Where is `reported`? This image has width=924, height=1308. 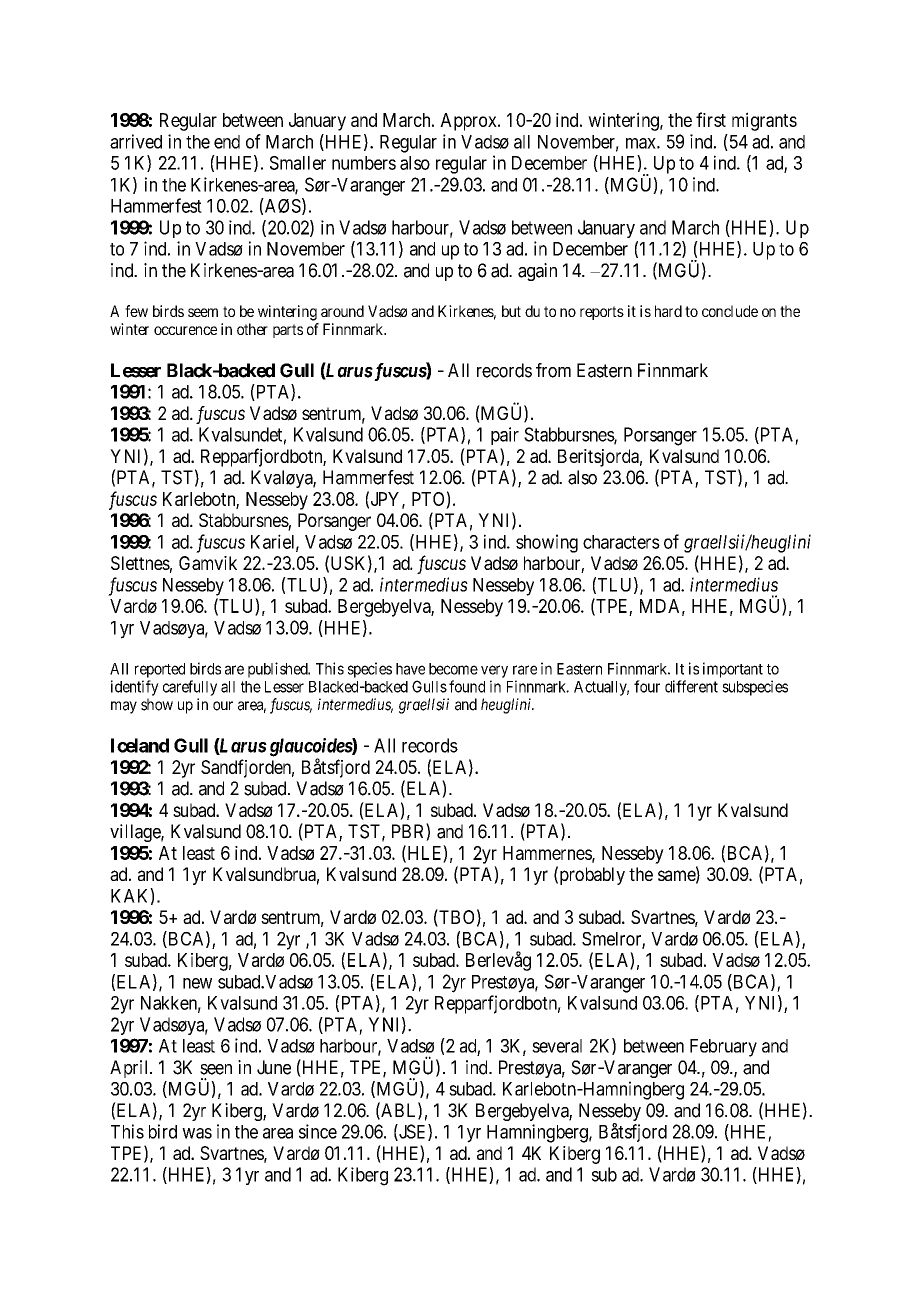
reported is located at coordinates (160, 670).
